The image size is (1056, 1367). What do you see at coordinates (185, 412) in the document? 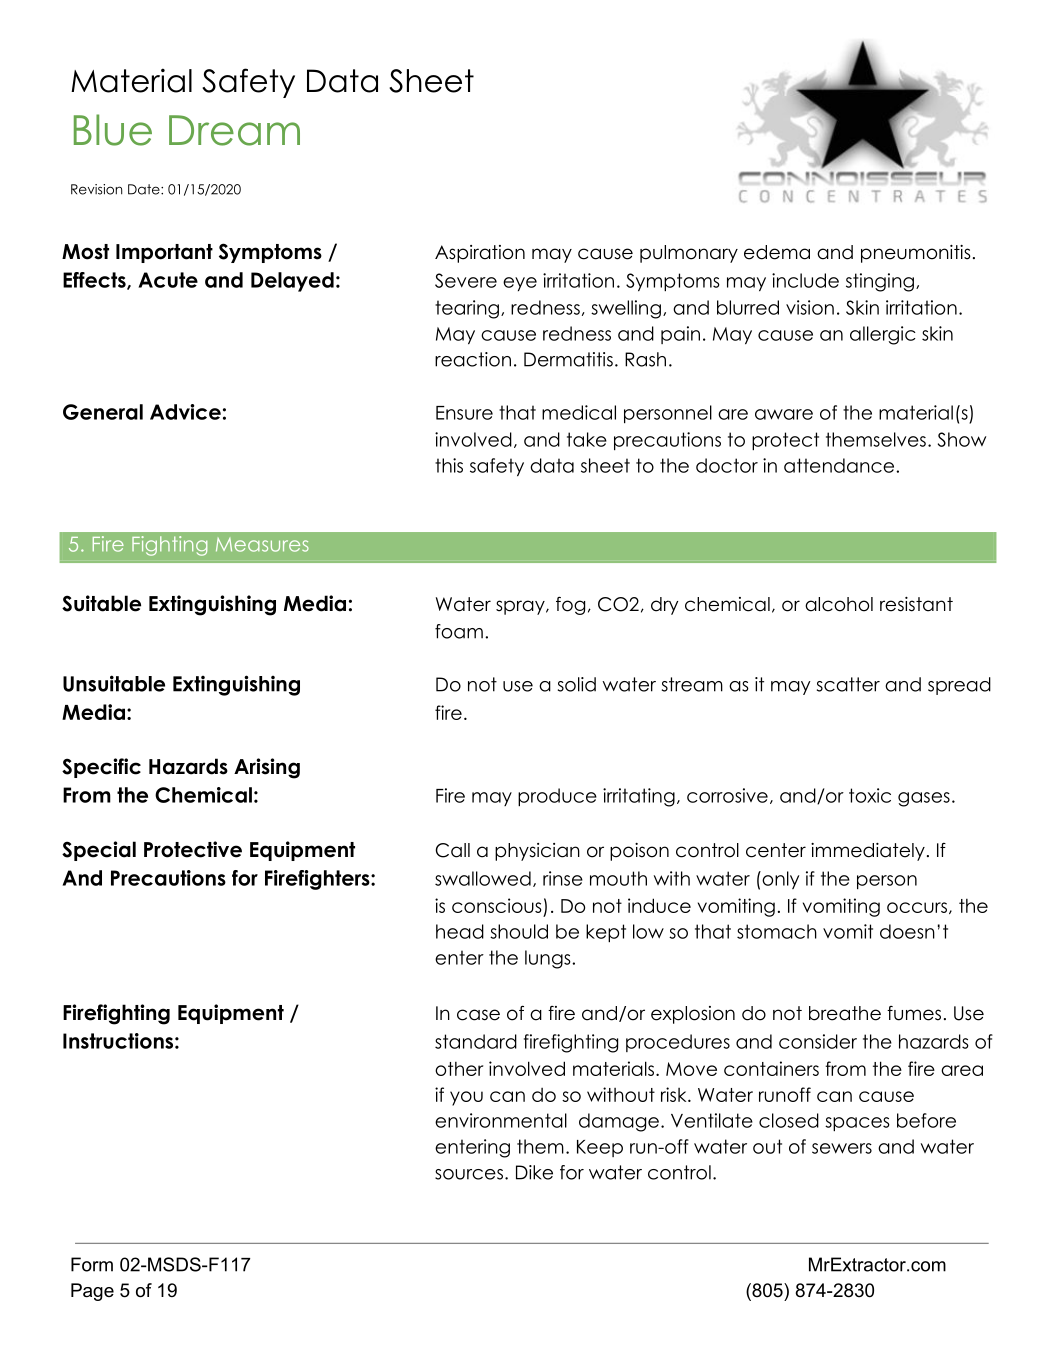
I see `Advice` at bounding box center [185, 412].
